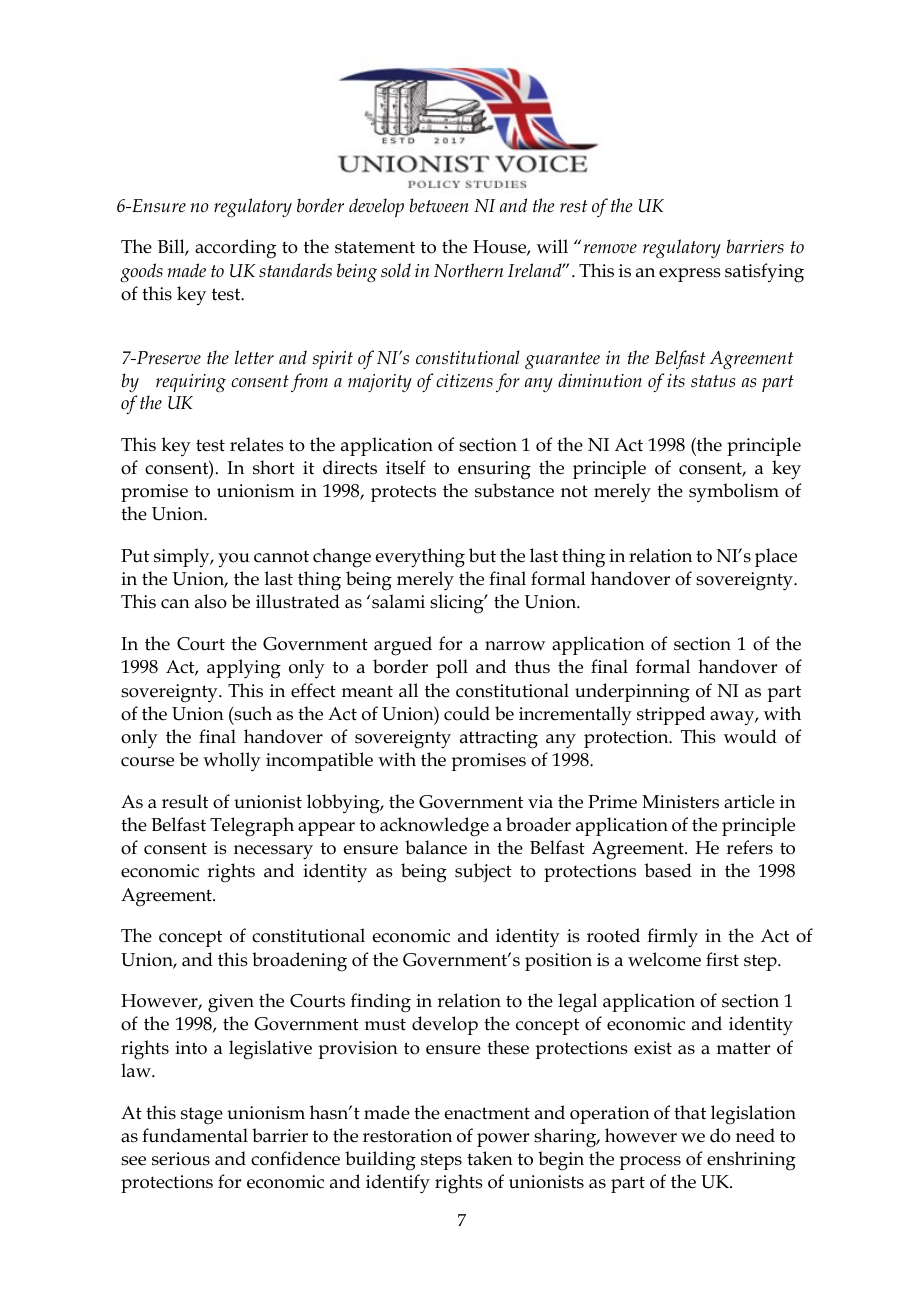 This page has width=924, height=1308. Describe the element at coordinates (439, 205) in the page. I see `between` at that location.
